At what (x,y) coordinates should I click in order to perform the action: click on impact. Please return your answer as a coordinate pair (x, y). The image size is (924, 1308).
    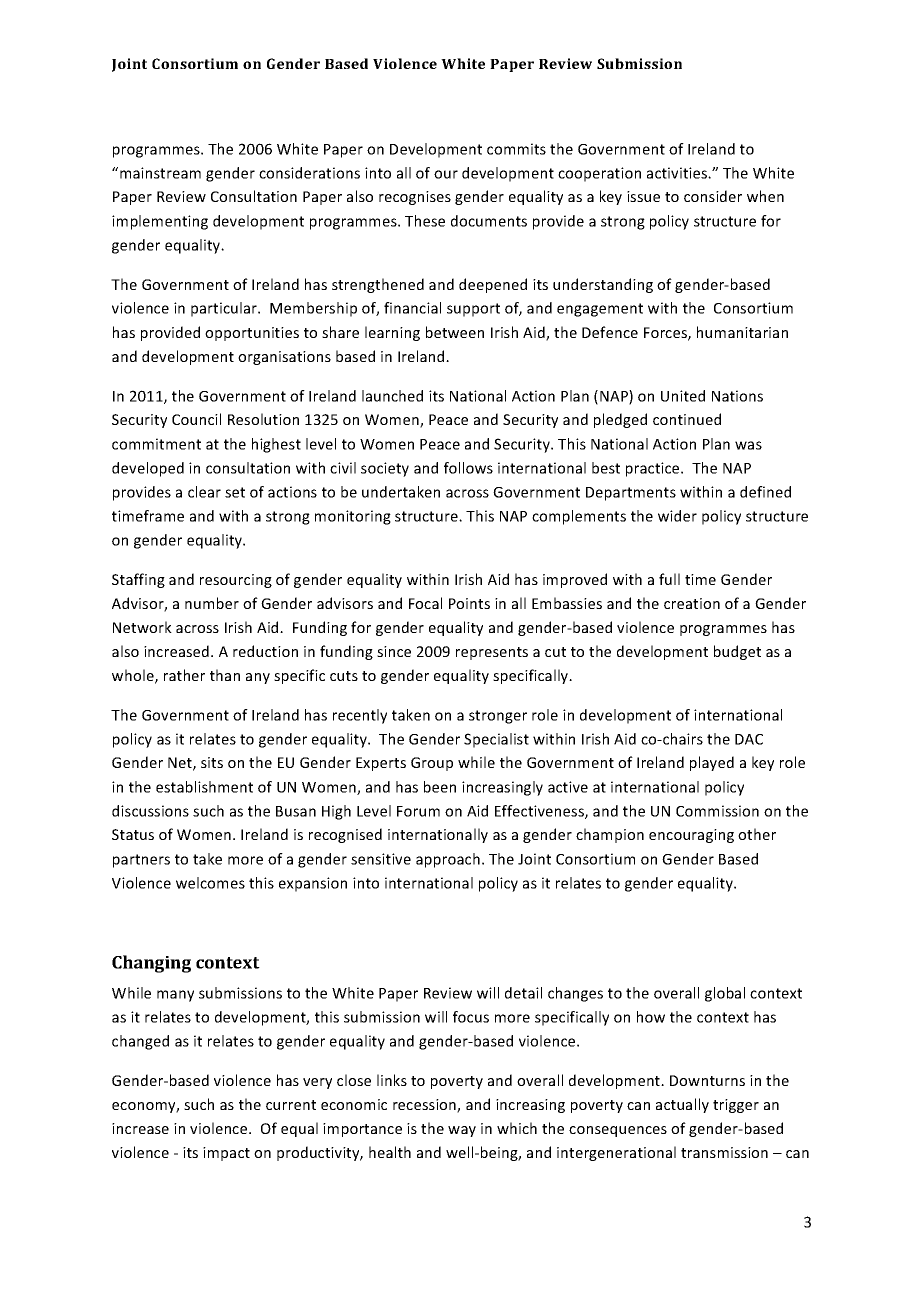
    Looking at the image, I should click on (226, 1154).
